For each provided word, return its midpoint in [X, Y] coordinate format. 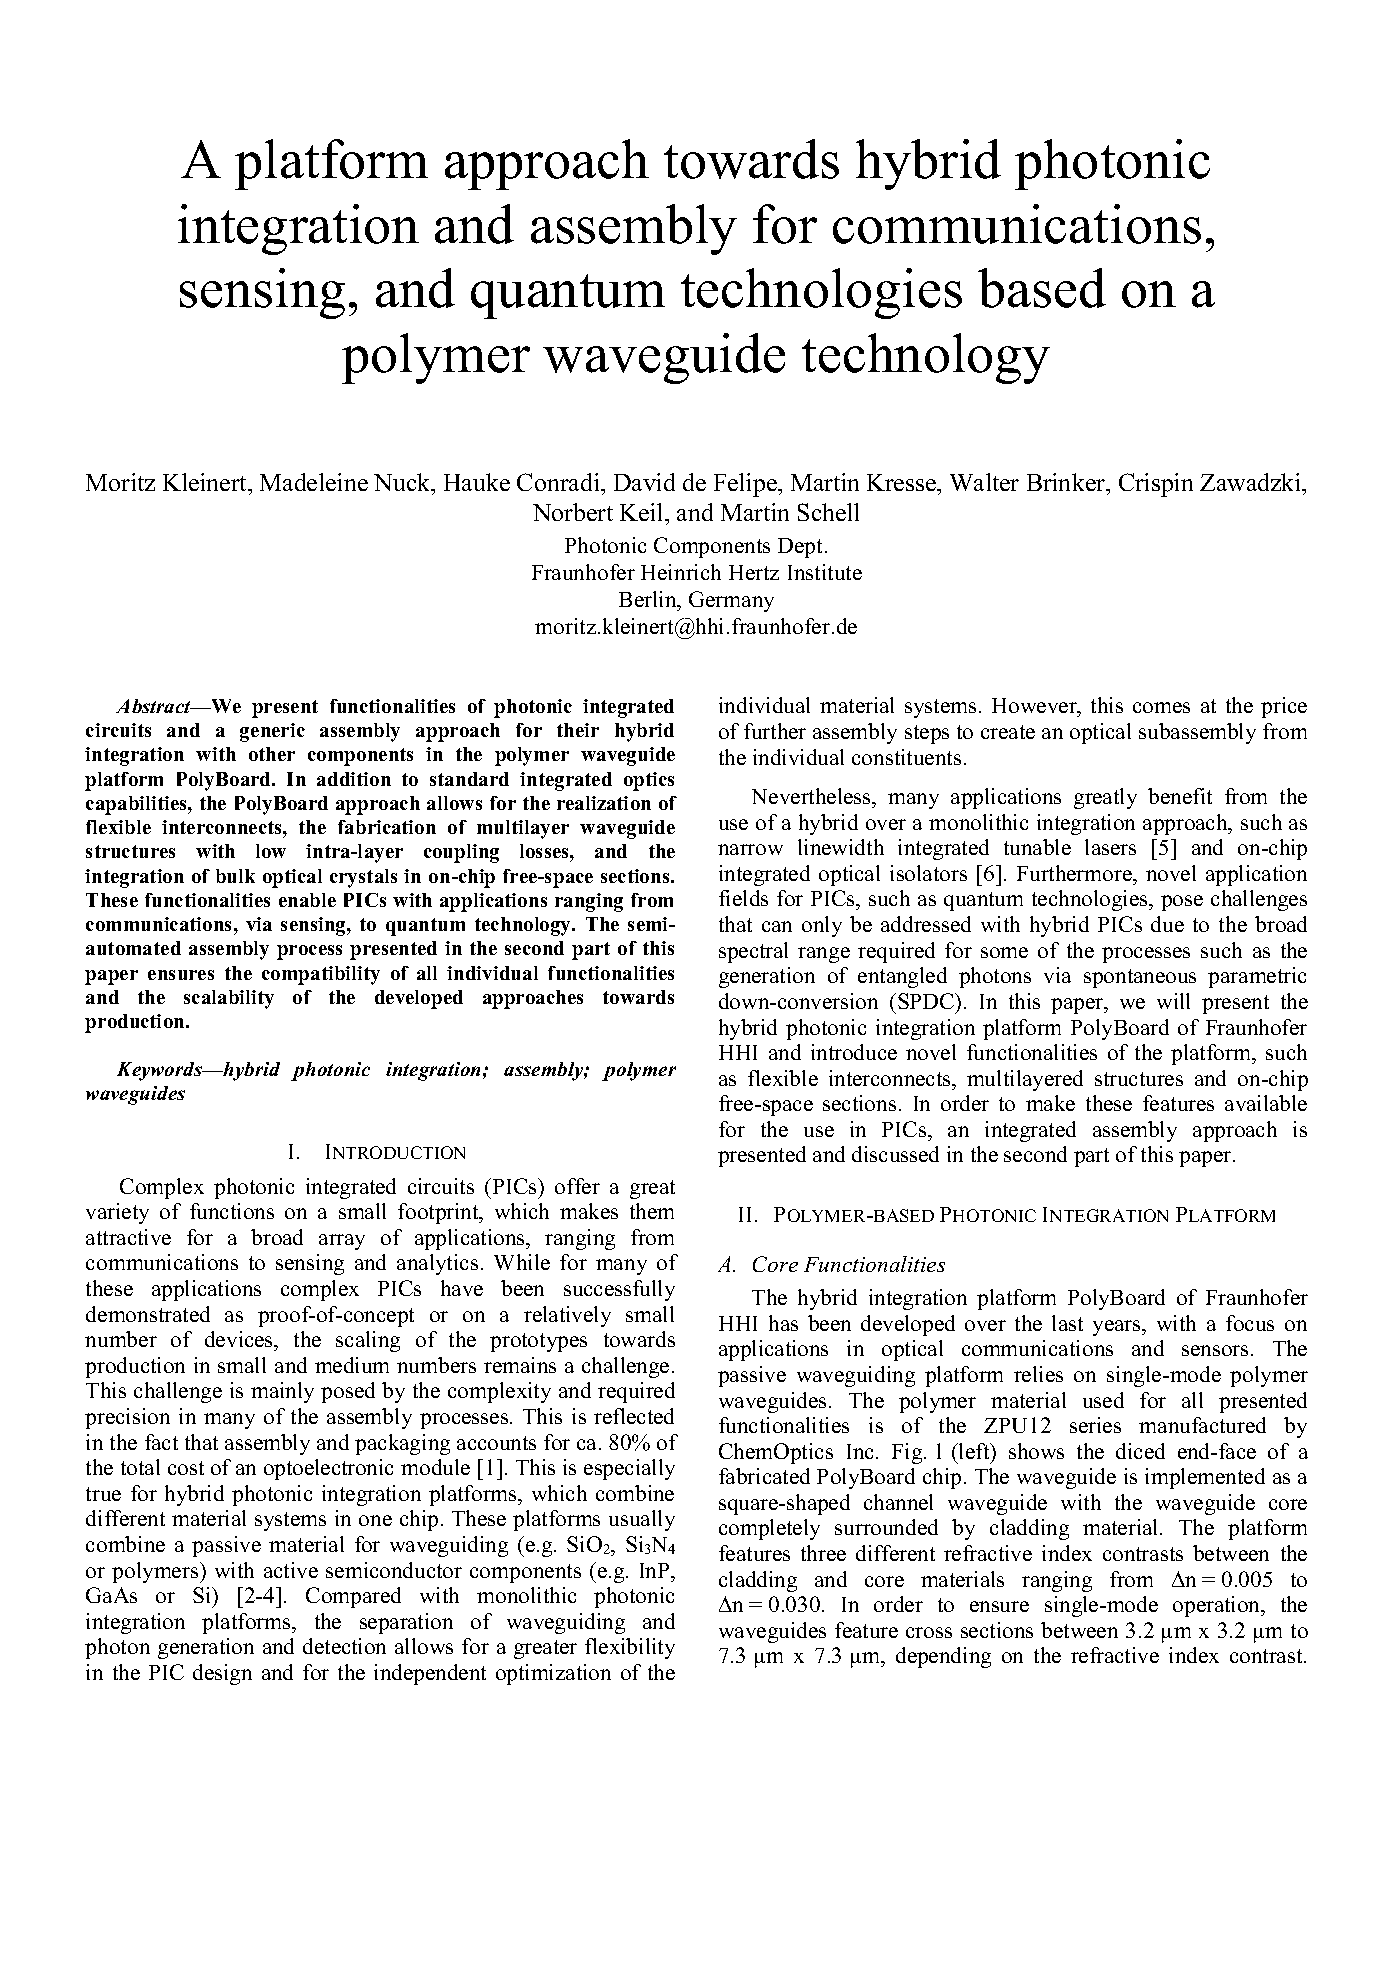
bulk [235, 876]
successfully [619, 1290]
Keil [643, 512]
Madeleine [314, 482]
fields [743, 898]
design [222, 1674]
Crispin [1156, 485]
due [1167, 924]
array [342, 1242]
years [1118, 1328]
